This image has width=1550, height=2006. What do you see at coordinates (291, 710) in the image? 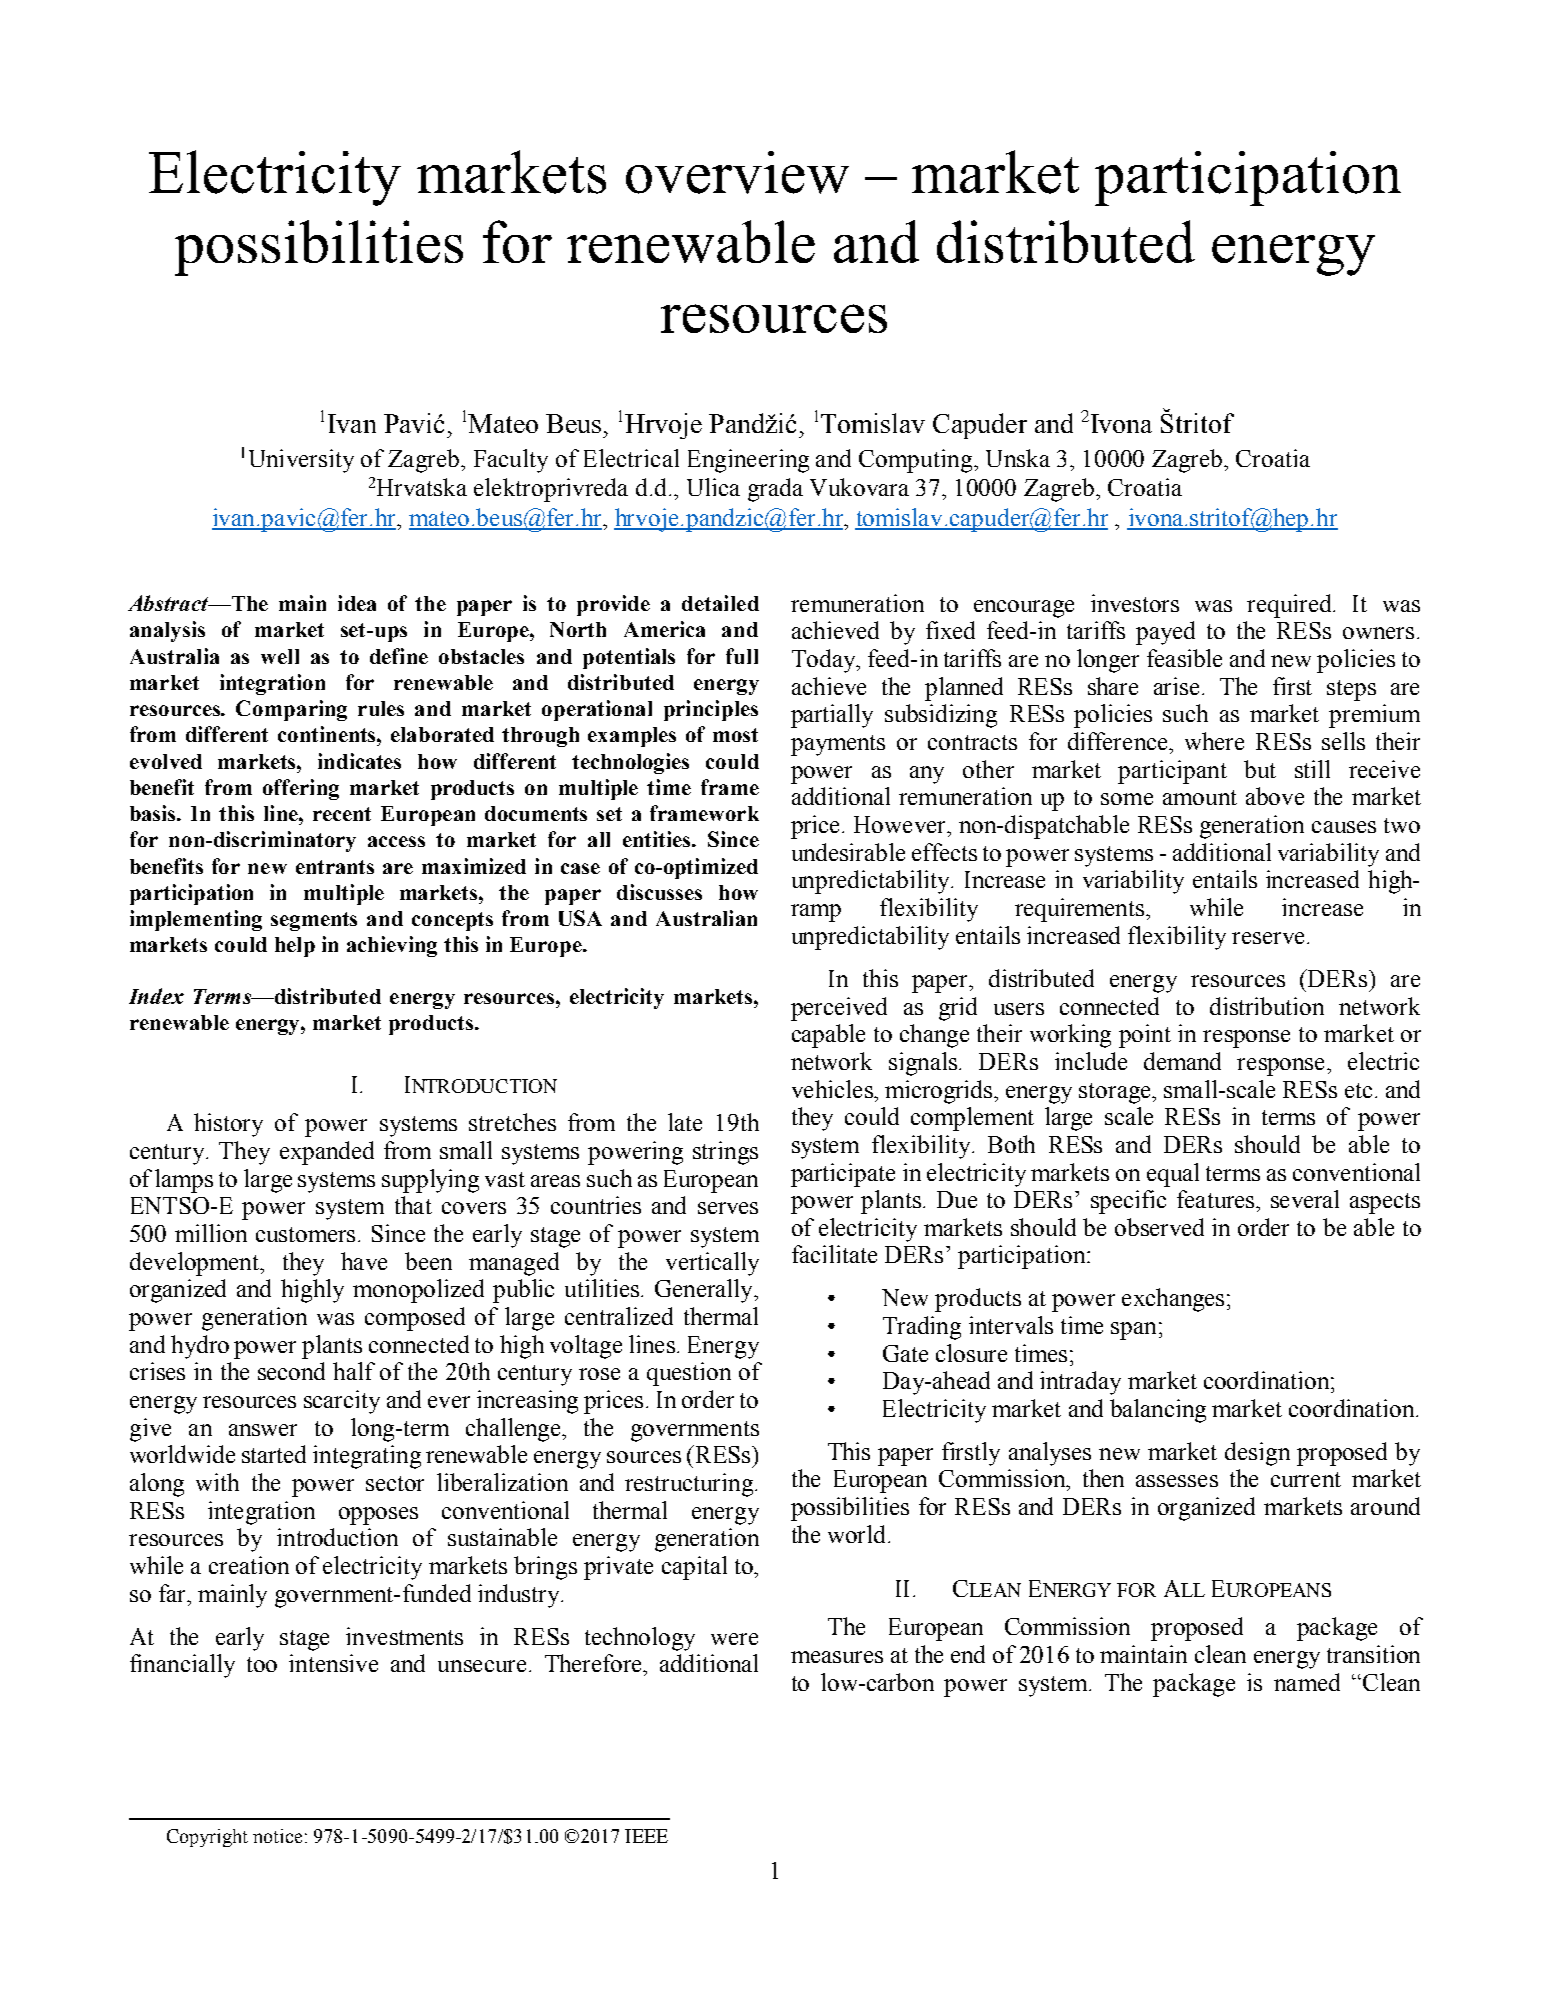
I see `Comparing` at bounding box center [291, 710].
